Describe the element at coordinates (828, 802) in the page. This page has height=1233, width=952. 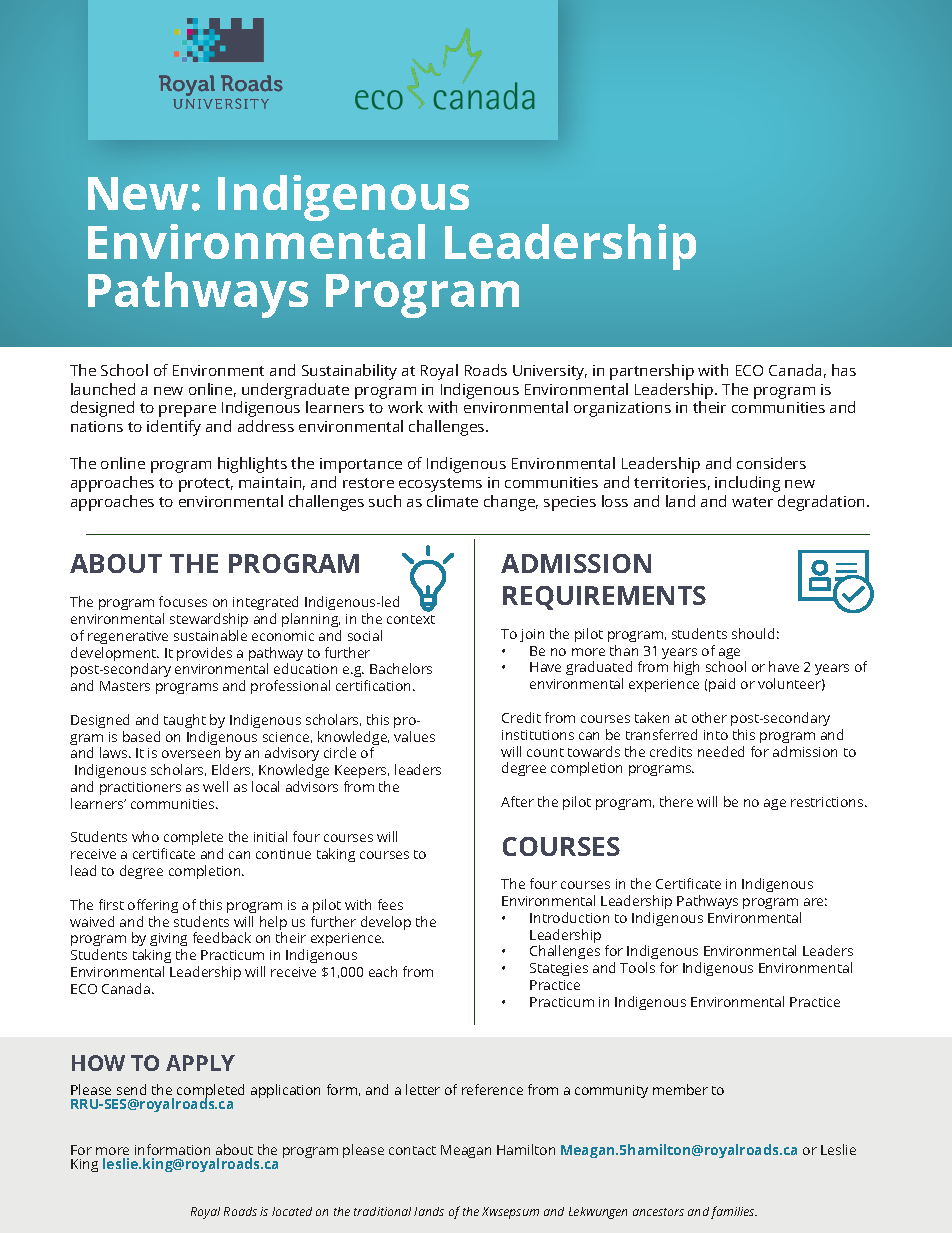
I see `restrictions` at that location.
